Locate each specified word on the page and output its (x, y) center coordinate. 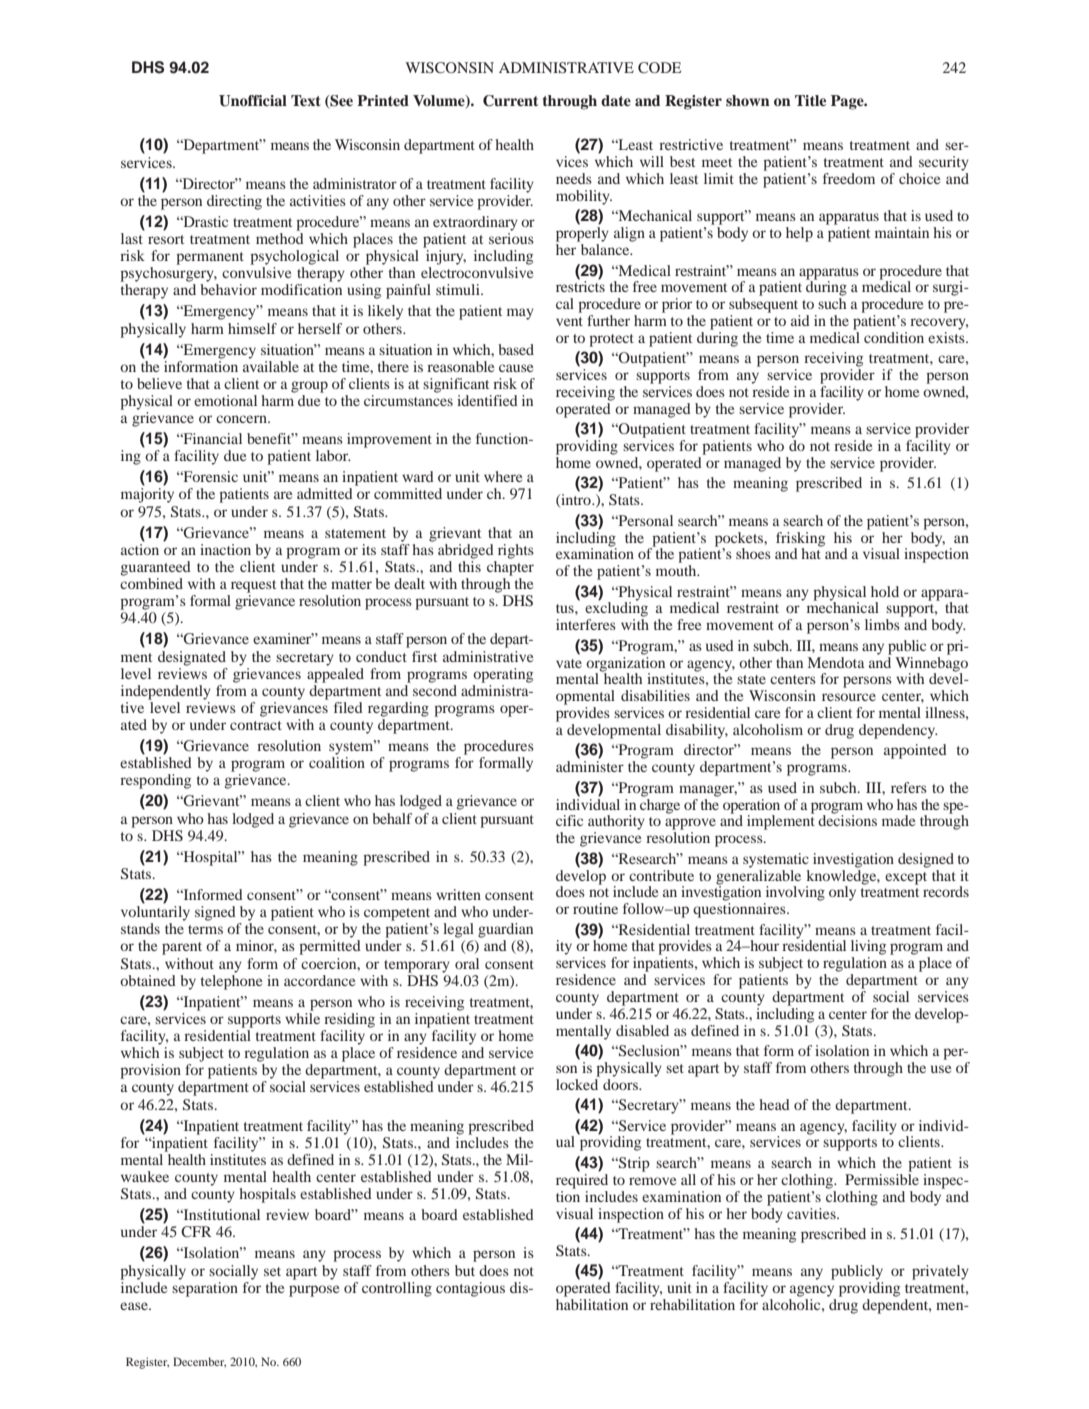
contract (256, 725)
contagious (470, 1289)
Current (510, 101)
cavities (812, 1213)
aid (800, 320)
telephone (231, 981)
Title (810, 100)
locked (578, 1083)
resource (849, 697)
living (868, 947)
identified (487, 400)
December (199, 1362)
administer (590, 766)
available (271, 365)
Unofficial (253, 101)
